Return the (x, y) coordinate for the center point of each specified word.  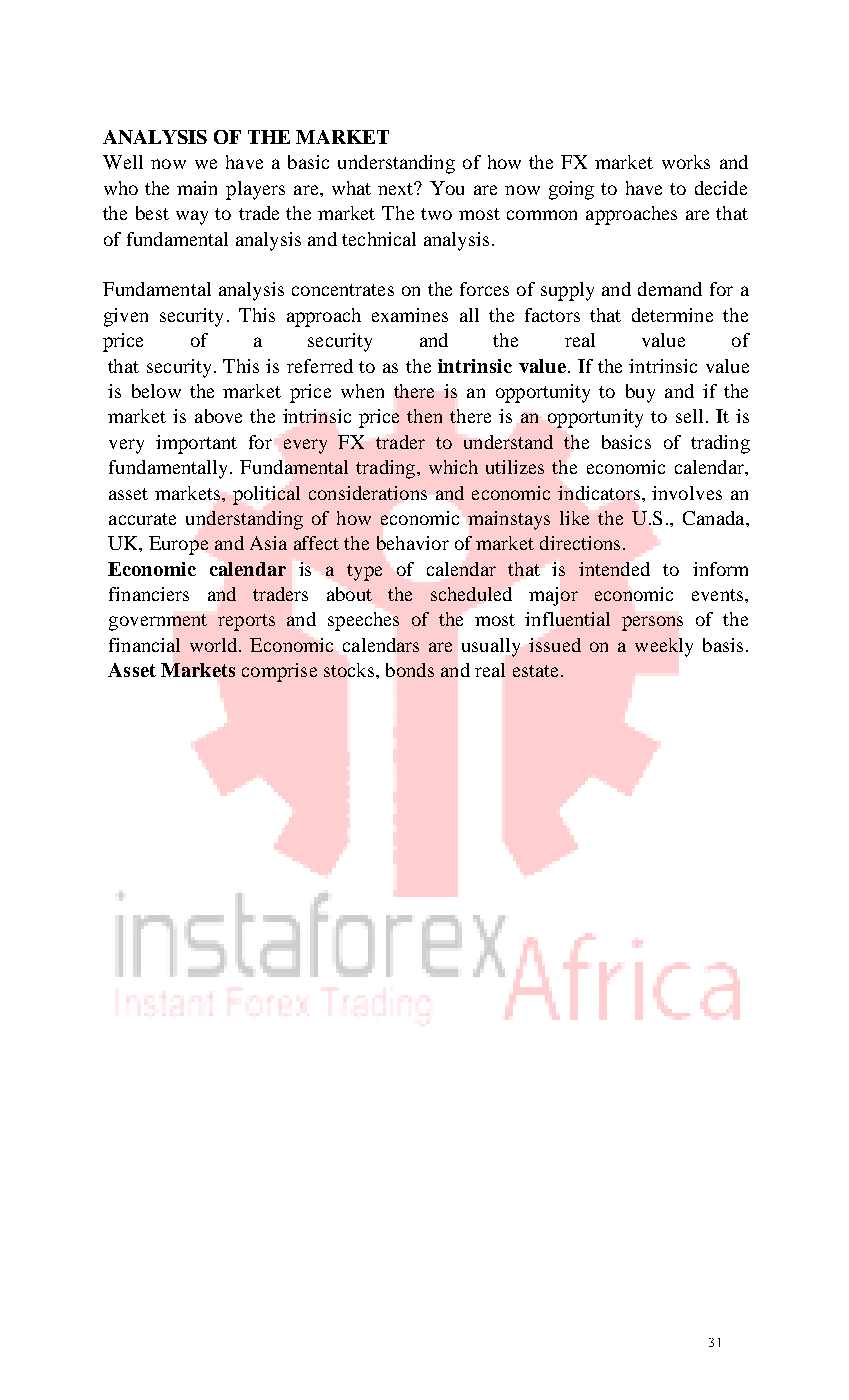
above (218, 416)
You (447, 188)
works (686, 162)
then (424, 416)
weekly (664, 647)
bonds (410, 670)
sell (689, 416)
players (255, 190)
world (215, 645)
